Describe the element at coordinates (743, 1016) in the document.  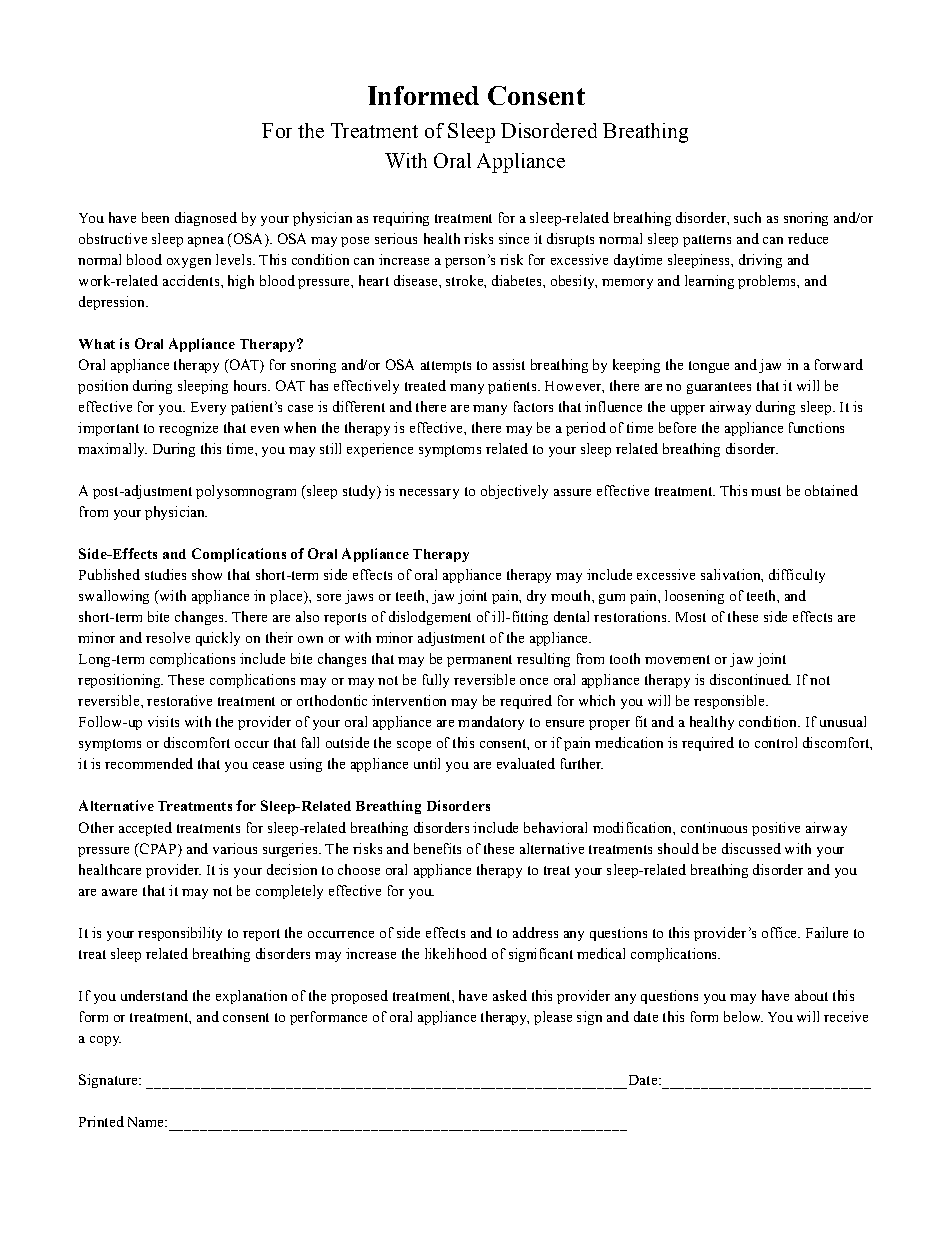
I see `below` at that location.
